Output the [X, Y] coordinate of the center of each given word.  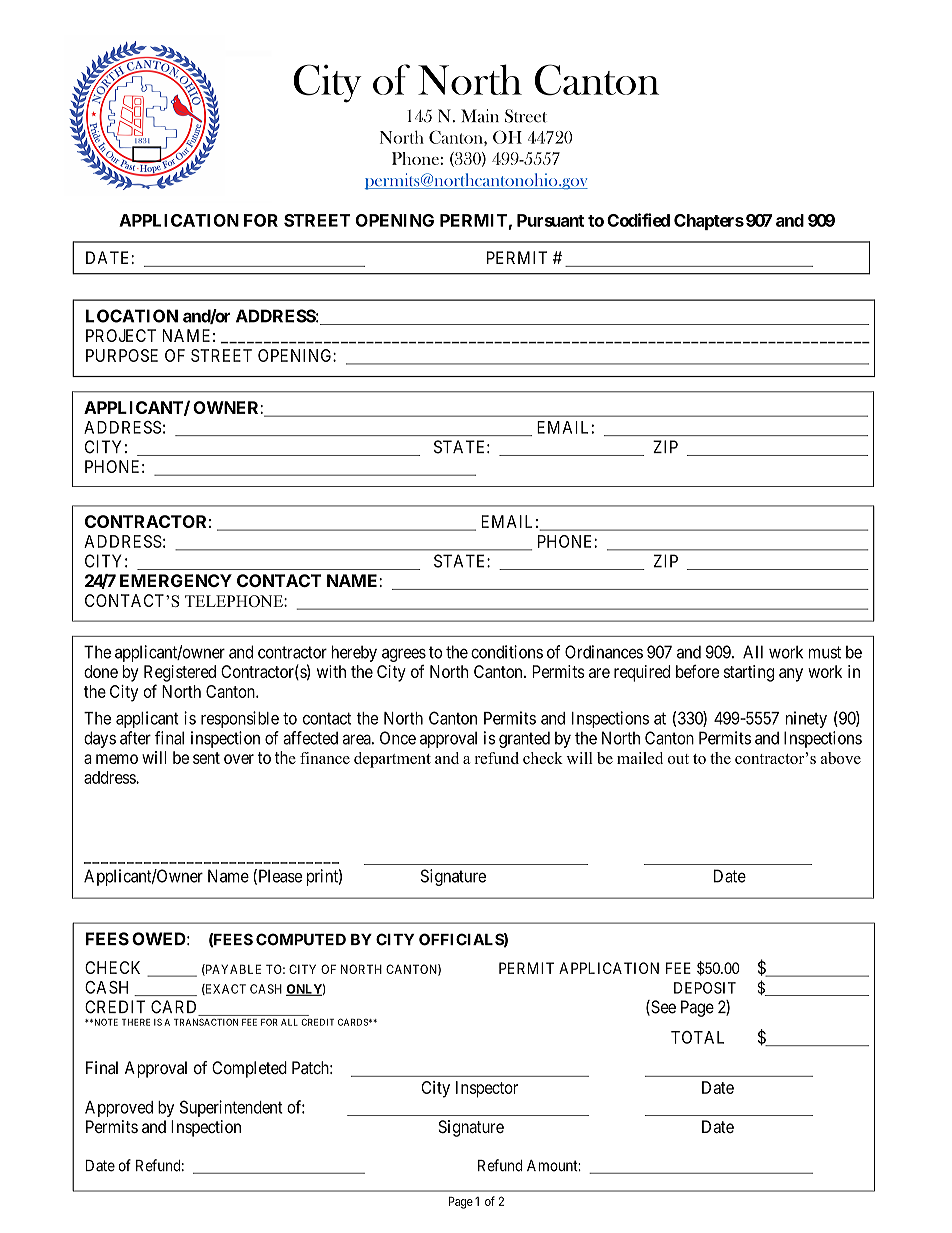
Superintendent [231, 1108]
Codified [638, 220]
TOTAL [697, 1037]
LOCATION [132, 316]
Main [480, 116]
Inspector [487, 1089]
